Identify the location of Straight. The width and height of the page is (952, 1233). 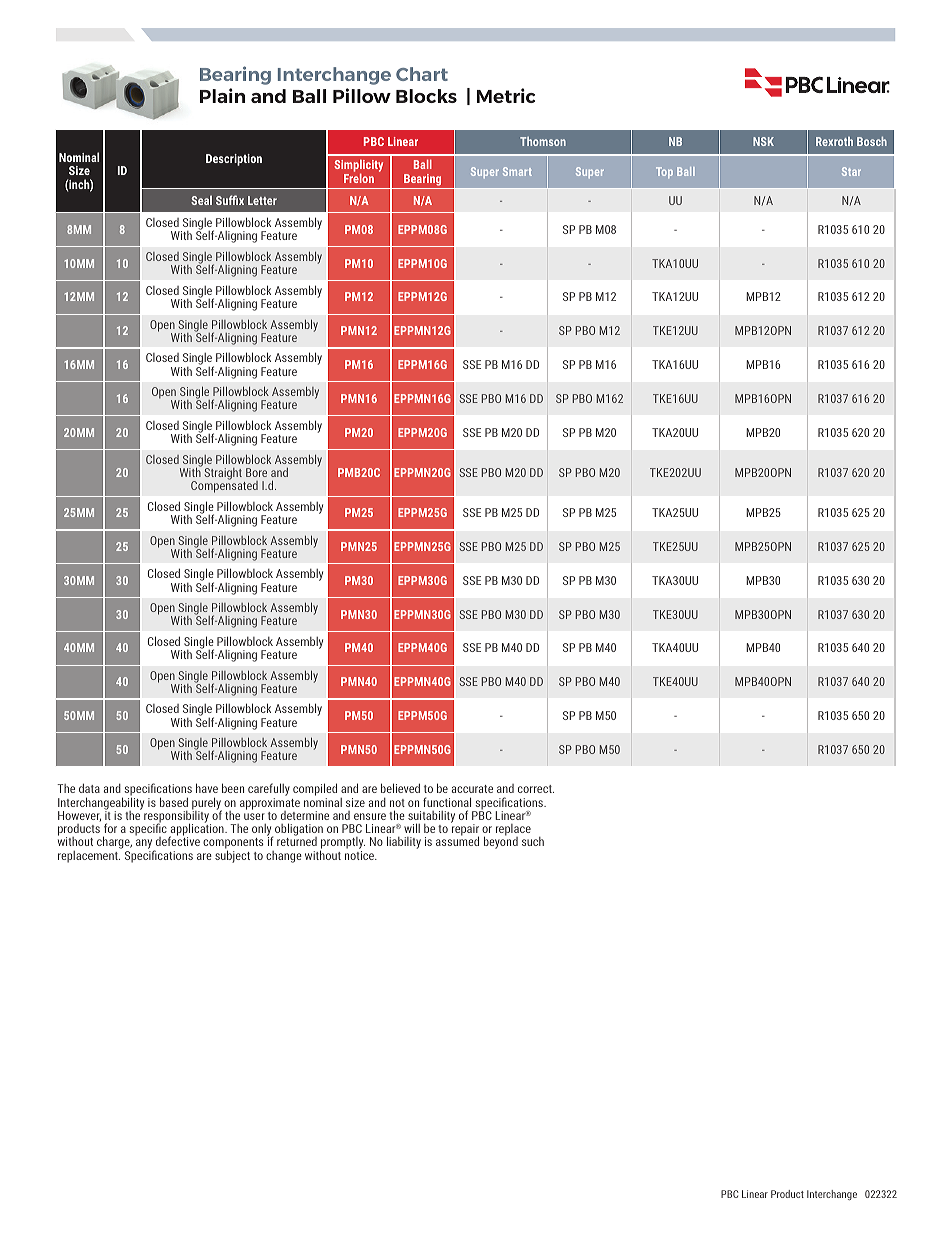
(223, 474).
